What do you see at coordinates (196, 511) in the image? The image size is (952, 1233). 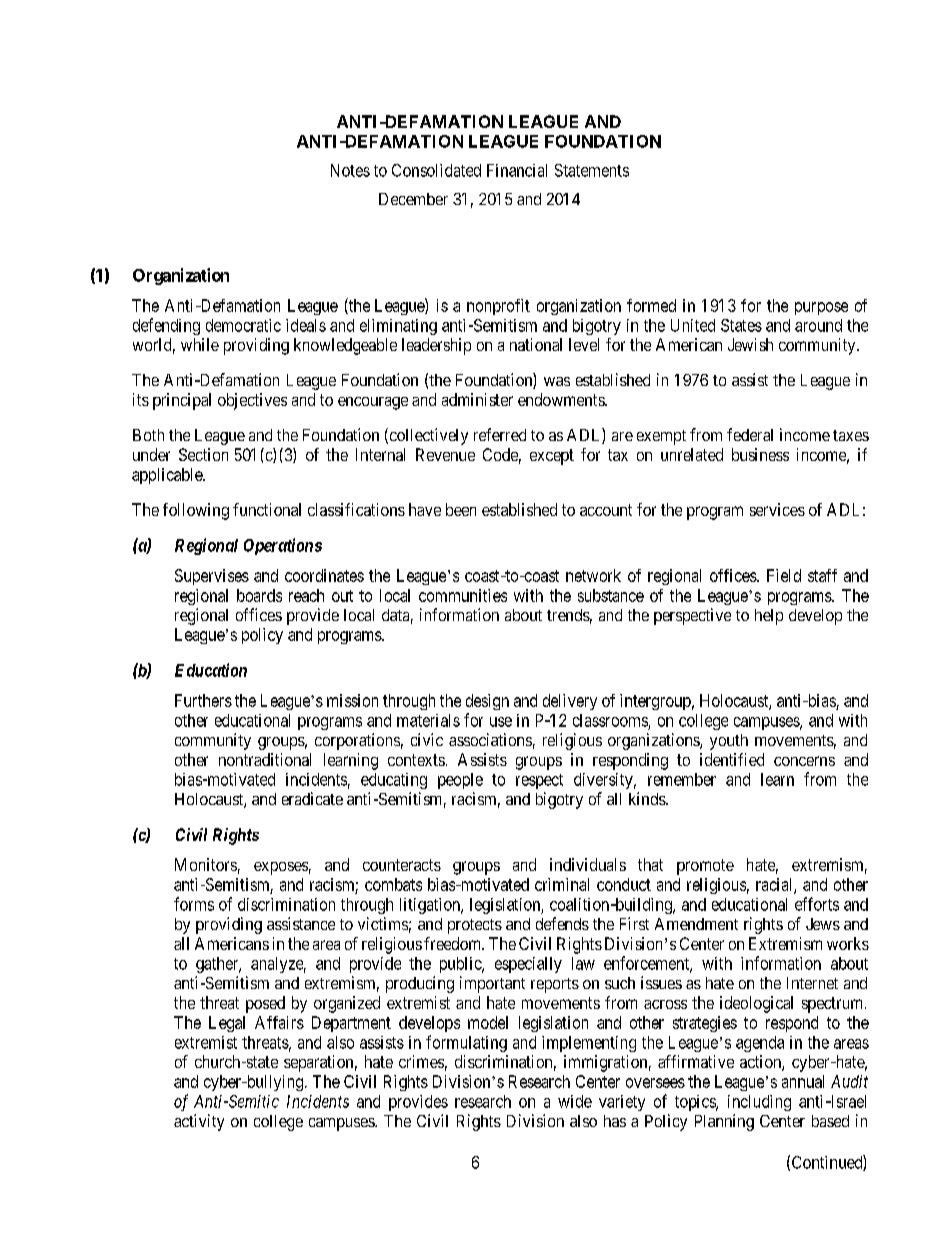 I see `following` at bounding box center [196, 511].
